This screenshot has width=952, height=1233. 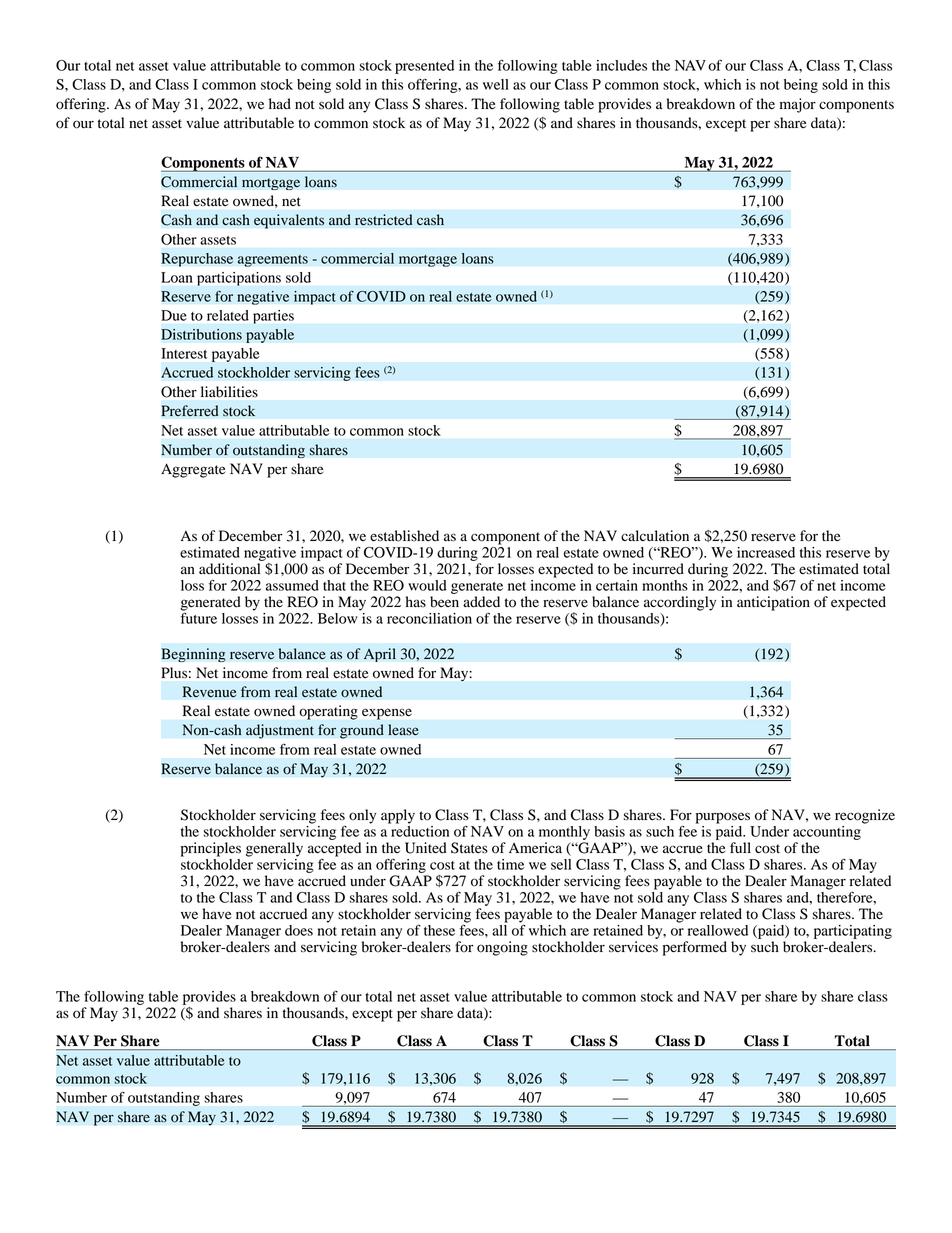 What do you see at coordinates (766, 552) in the screenshot?
I see `increased` at bounding box center [766, 552].
